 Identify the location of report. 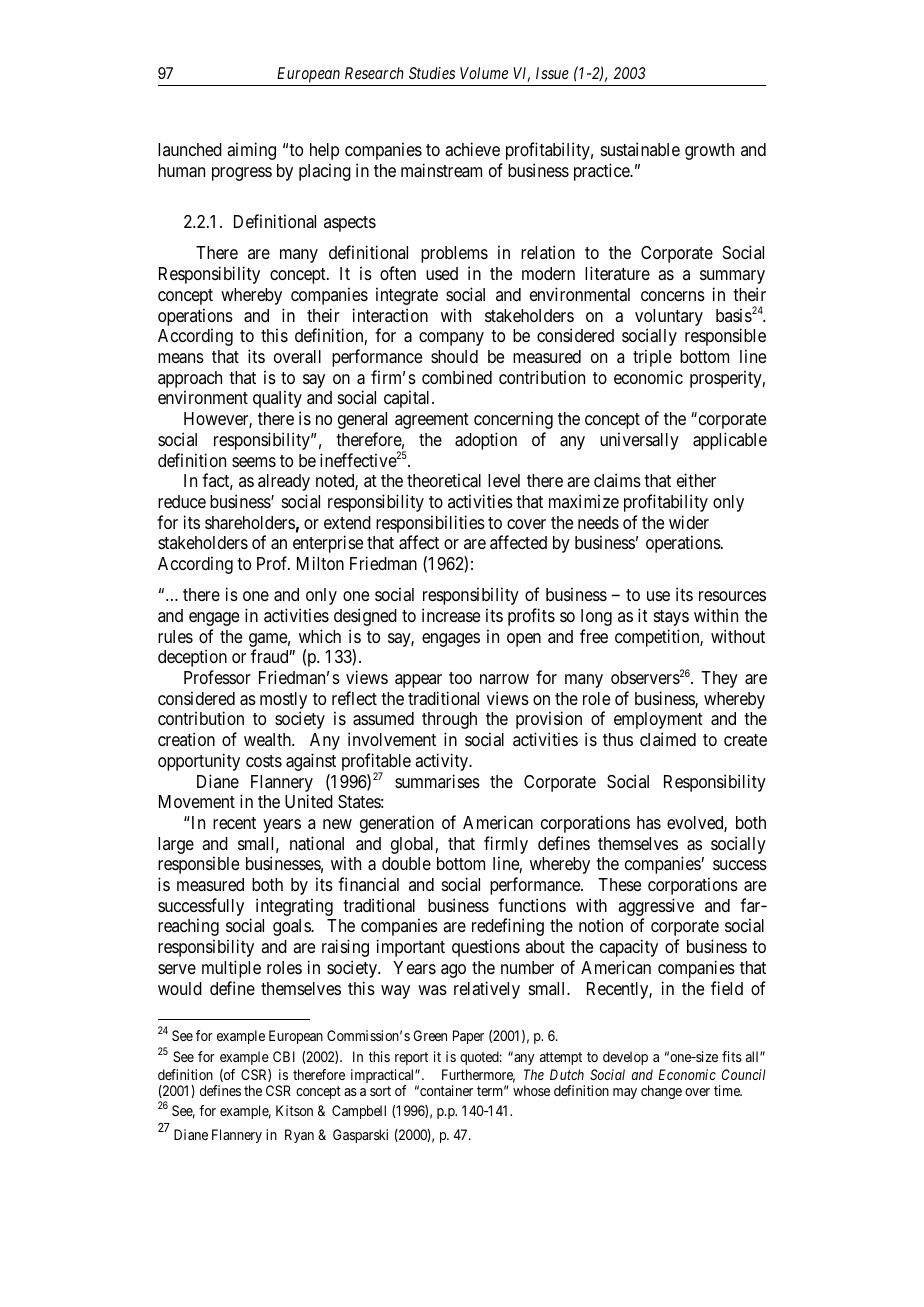
(411, 1058).
